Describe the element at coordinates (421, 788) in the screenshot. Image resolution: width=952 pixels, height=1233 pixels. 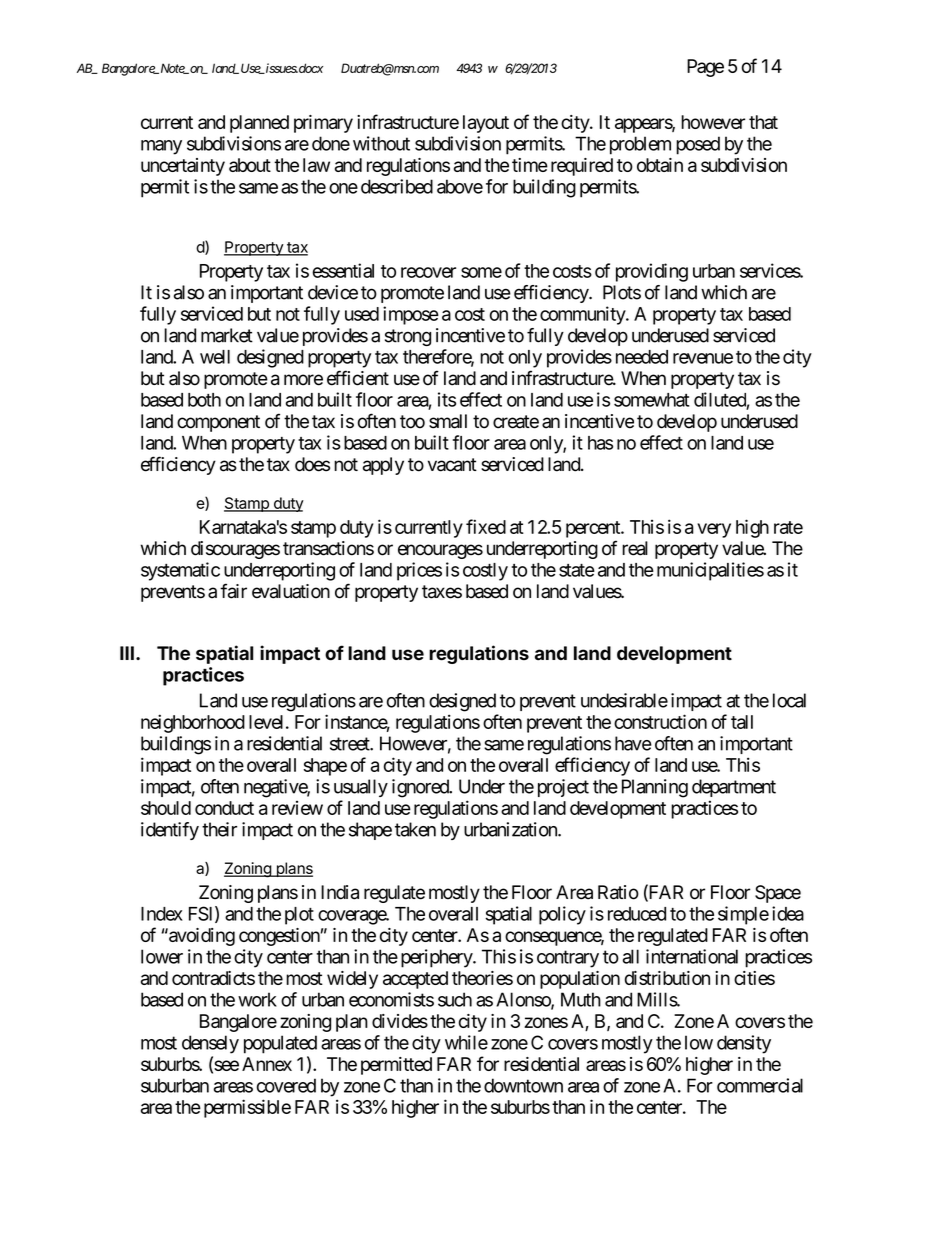
I see `ignored` at that location.
